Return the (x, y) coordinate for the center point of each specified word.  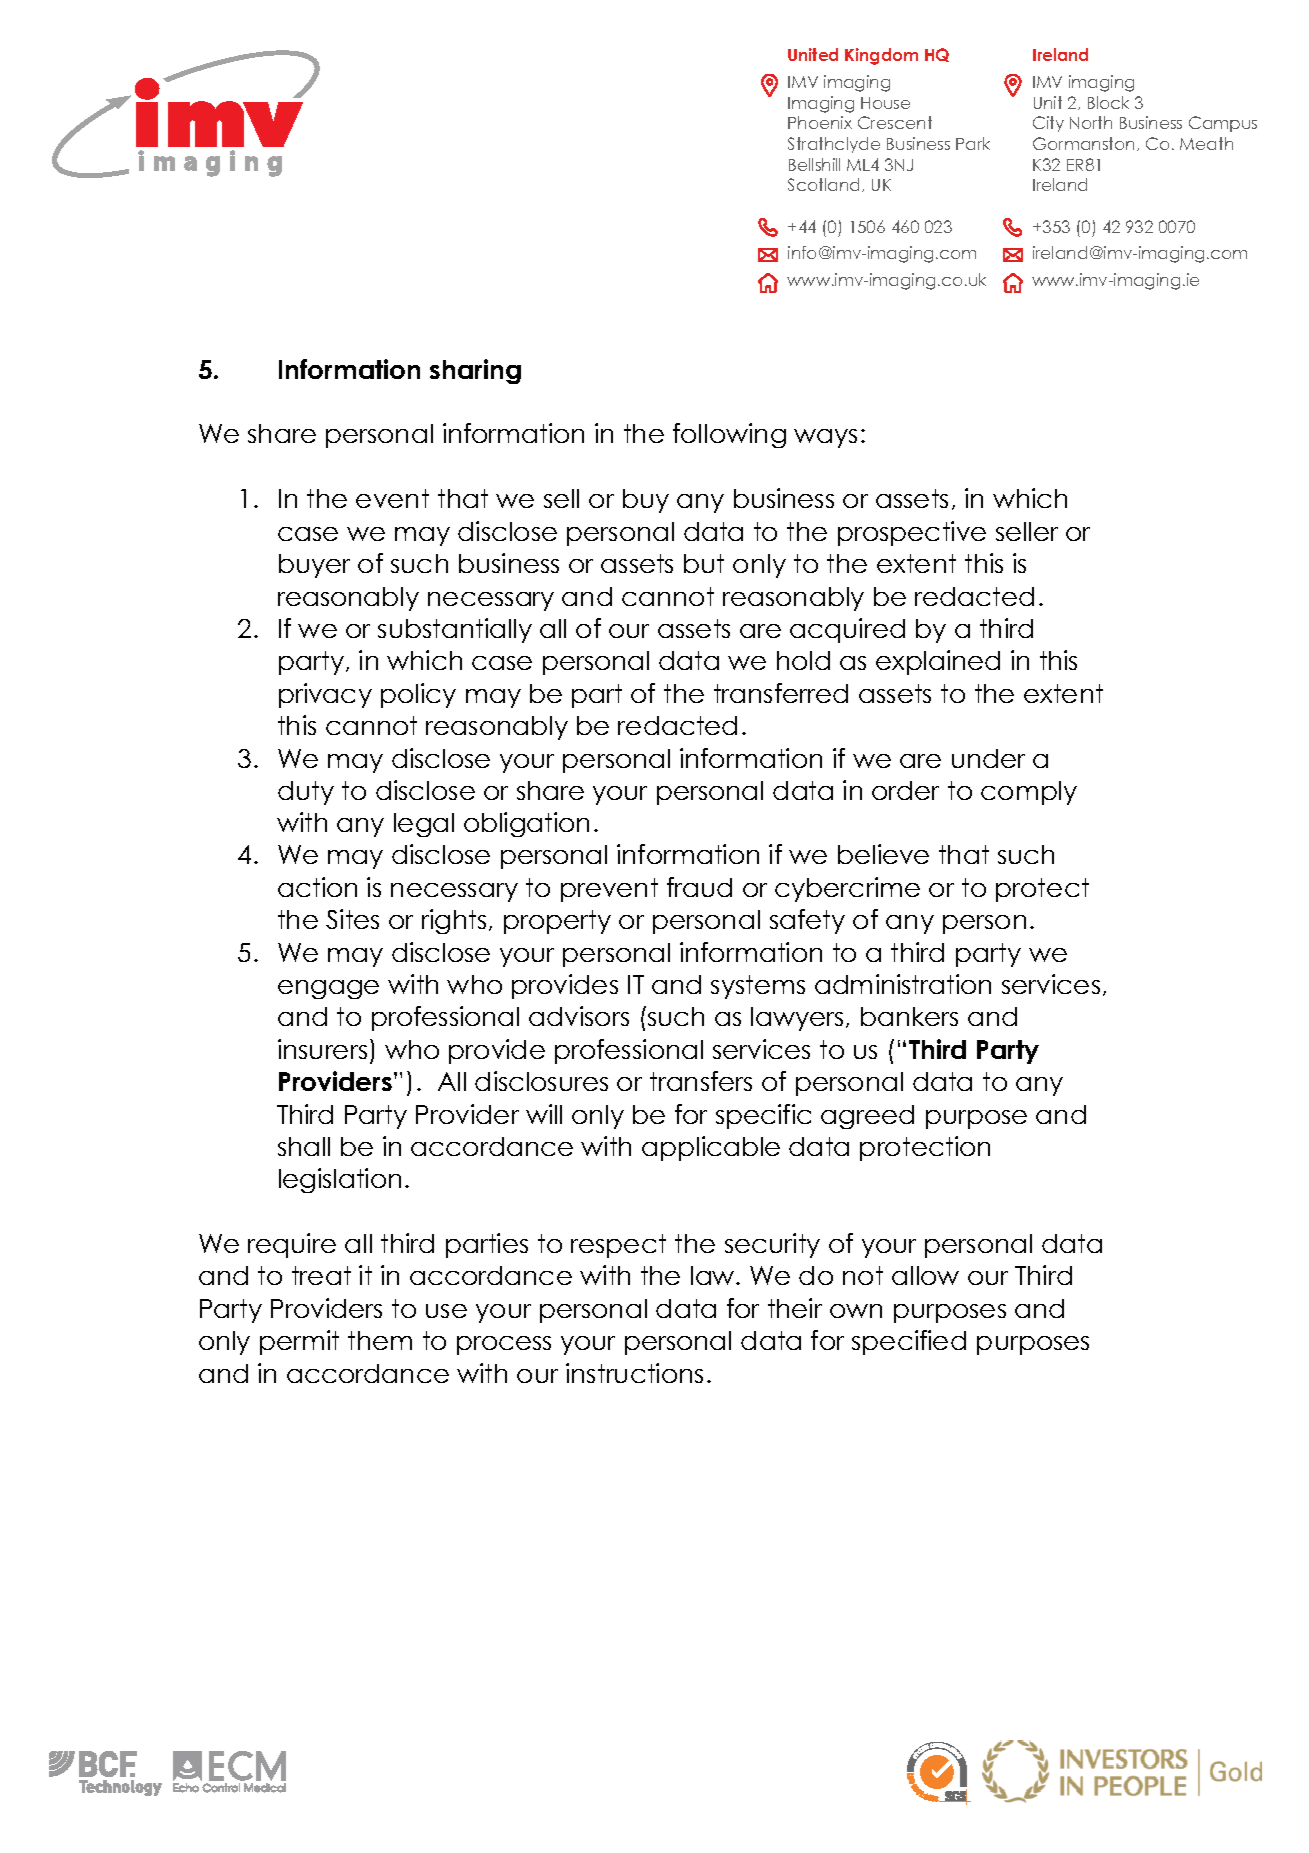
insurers (322, 1049)
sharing (475, 371)
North (1091, 122)
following (729, 435)
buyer (314, 566)
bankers (909, 1016)
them (380, 1340)
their (795, 1308)
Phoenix (820, 122)
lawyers (797, 1019)
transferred (781, 693)
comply (1029, 793)
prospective (912, 533)
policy (418, 695)
